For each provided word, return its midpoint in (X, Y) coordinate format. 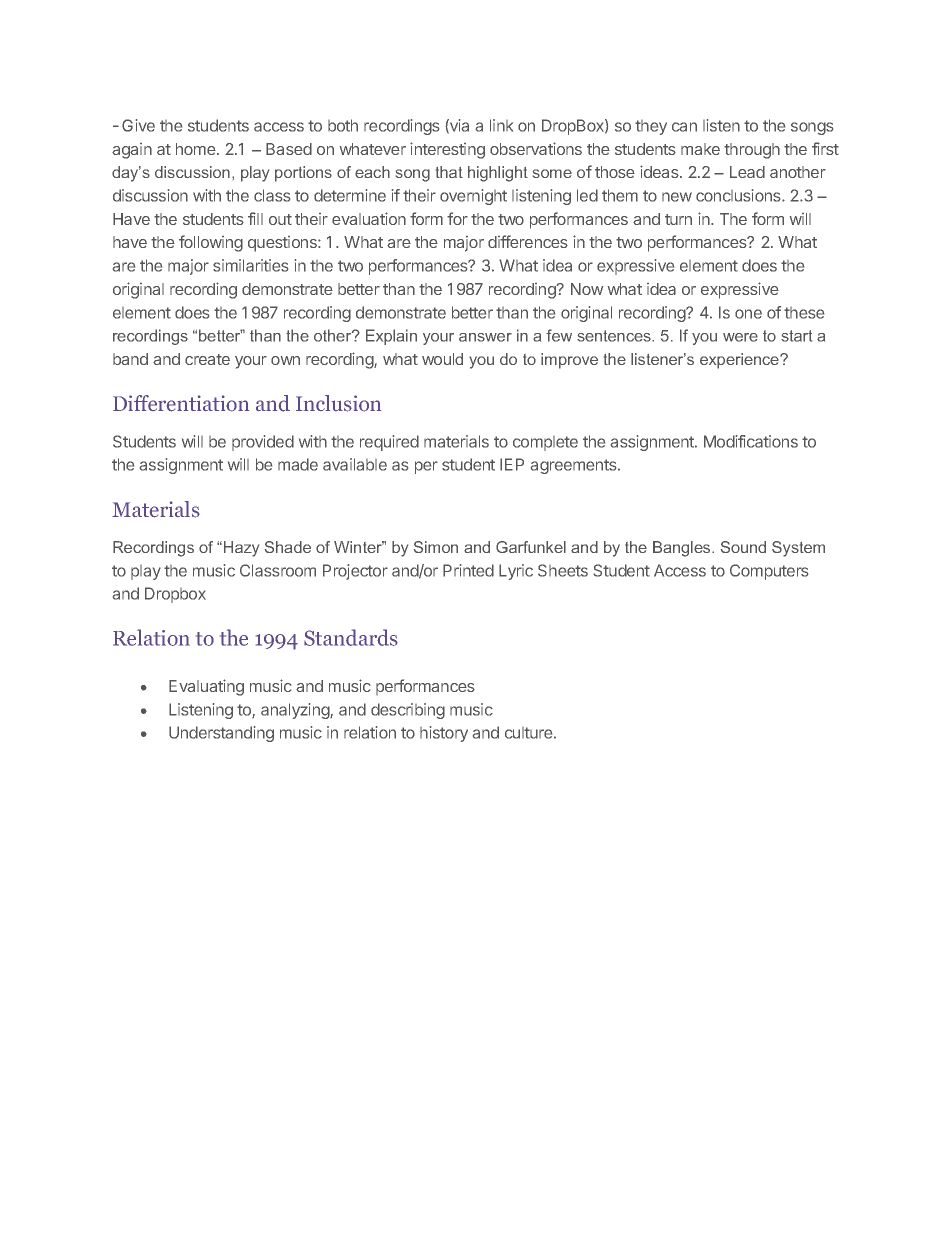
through (752, 151)
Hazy (241, 549)
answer (485, 337)
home (197, 149)
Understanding (221, 734)
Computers (769, 572)
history (444, 734)
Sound (743, 547)
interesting (447, 150)
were (740, 337)
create (207, 359)
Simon (436, 547)
